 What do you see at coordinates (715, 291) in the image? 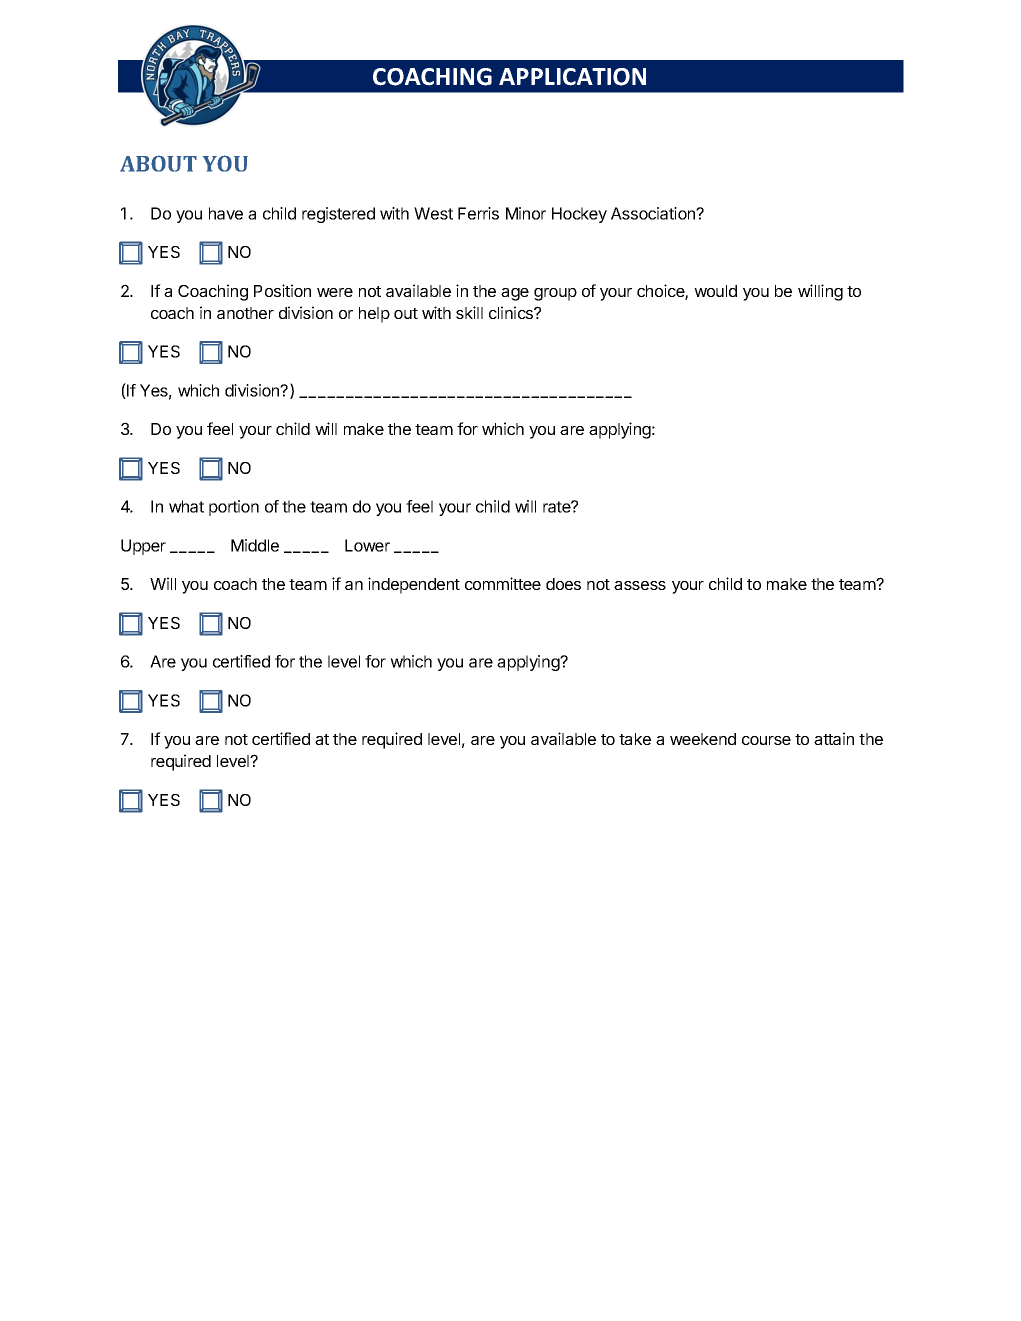
I see `would` at bounding box center [715, 291].
